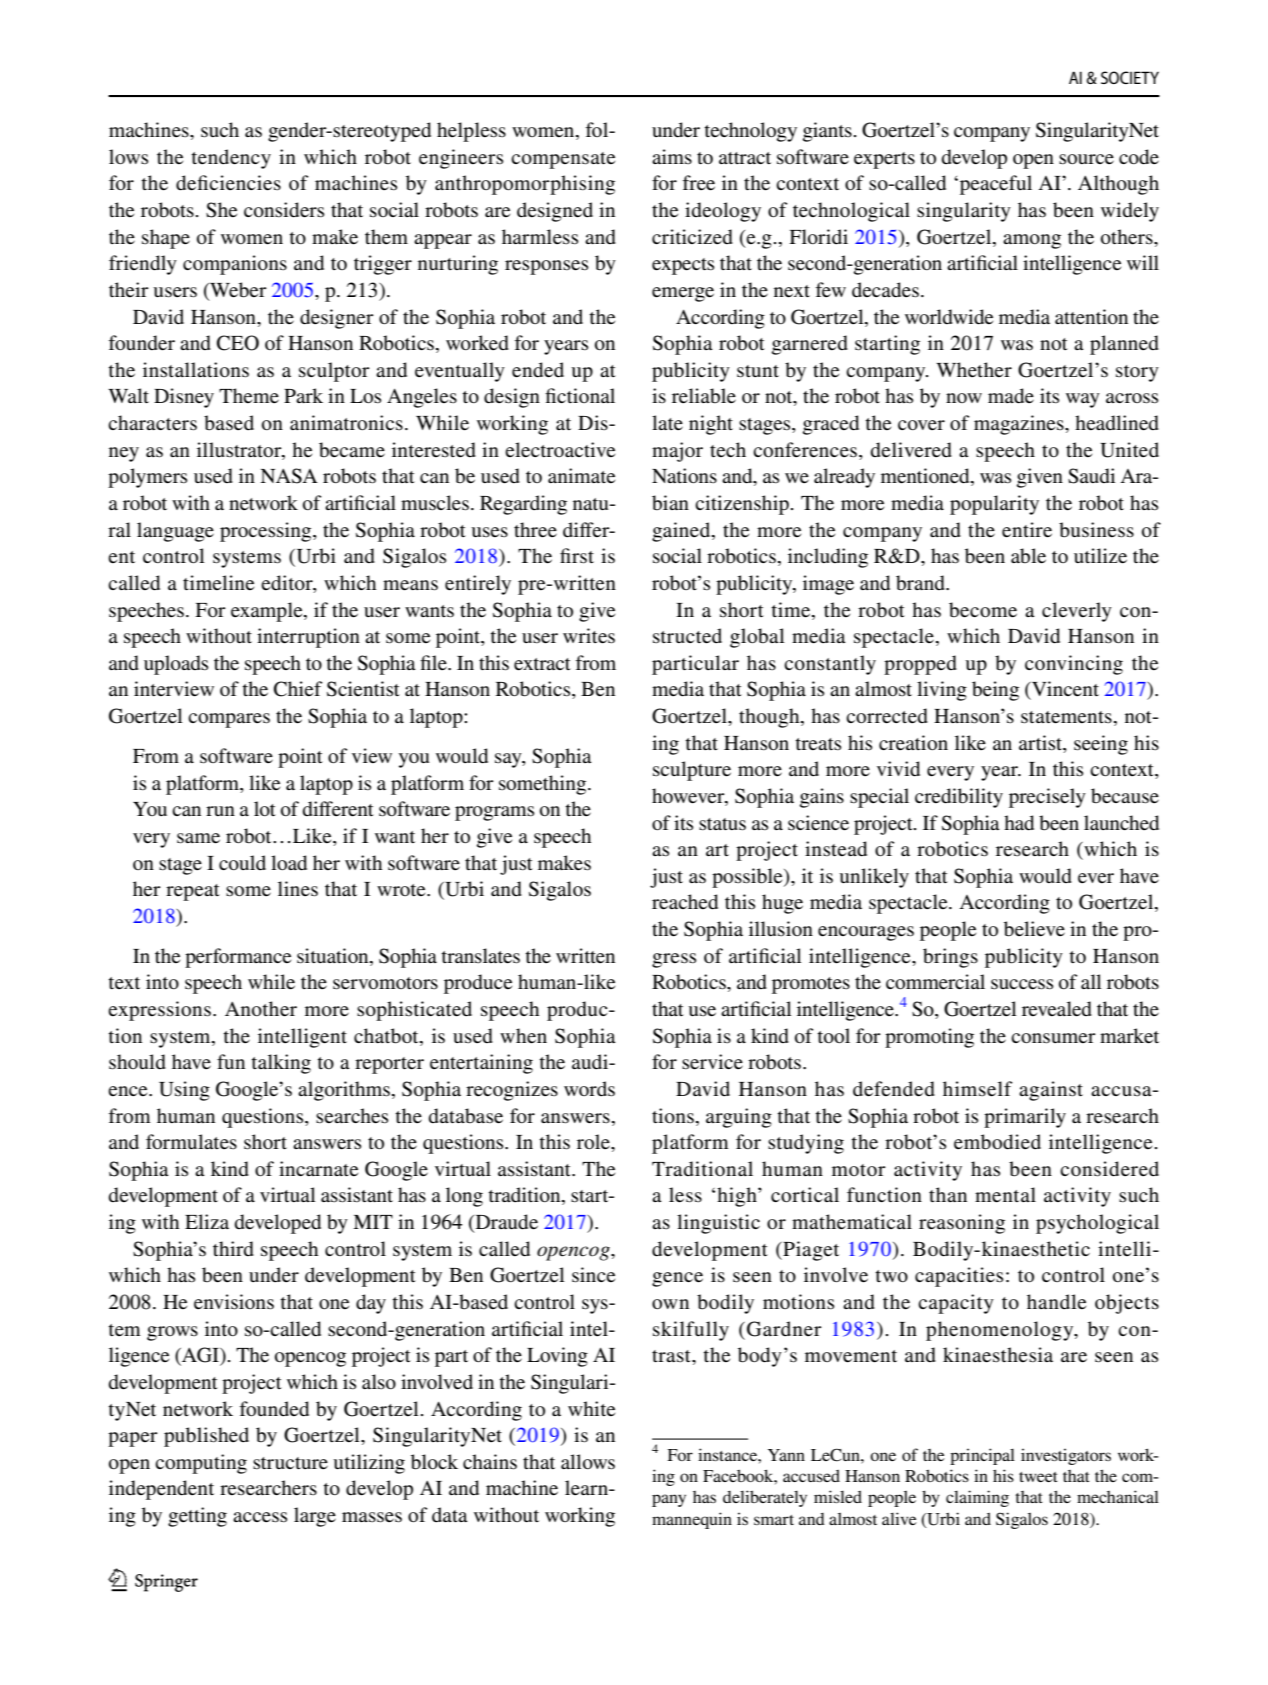  I want to click on sculpture, so click(692, 771).
